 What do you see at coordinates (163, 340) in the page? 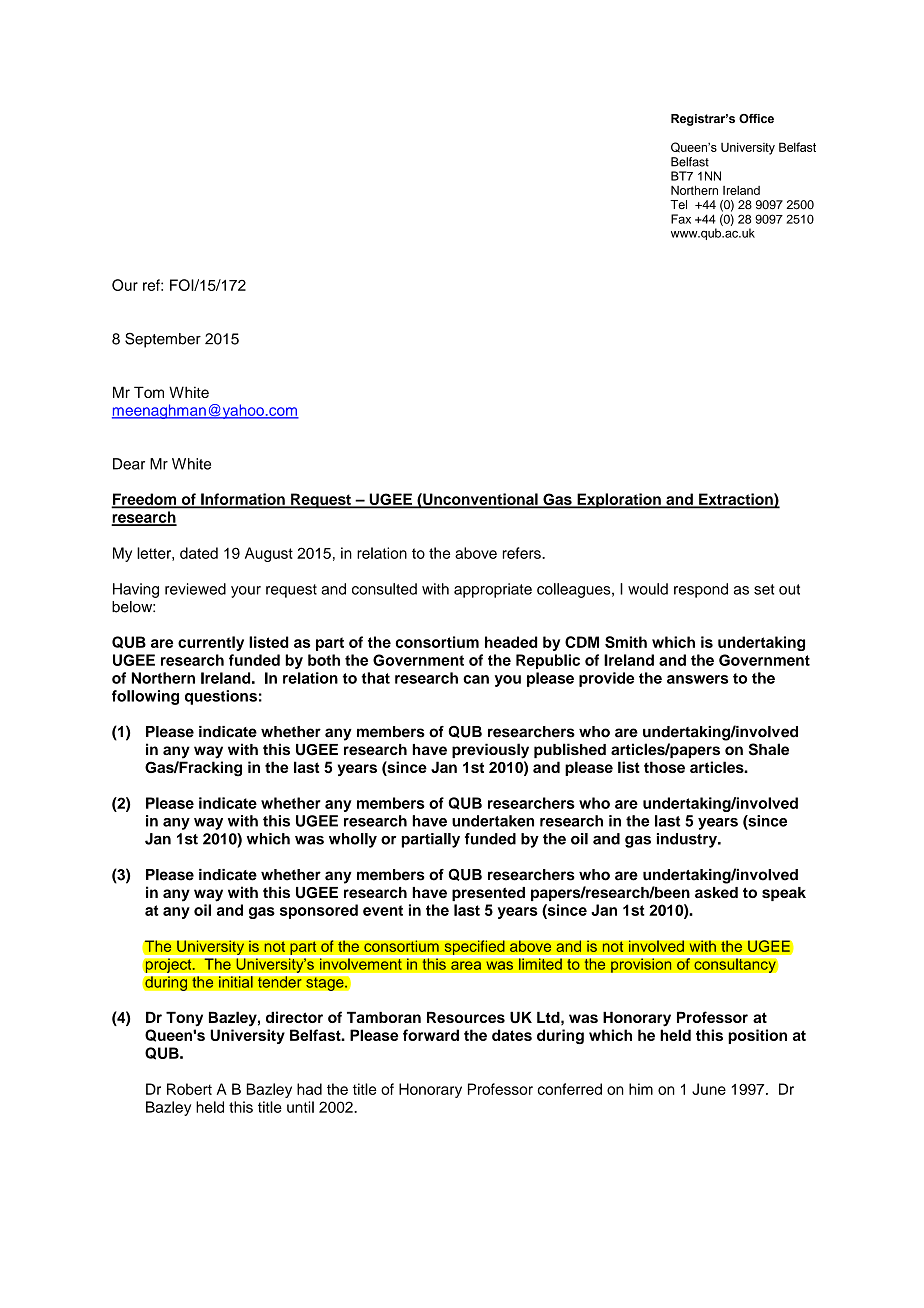
I see `September` at bounding box center [163, 340].
